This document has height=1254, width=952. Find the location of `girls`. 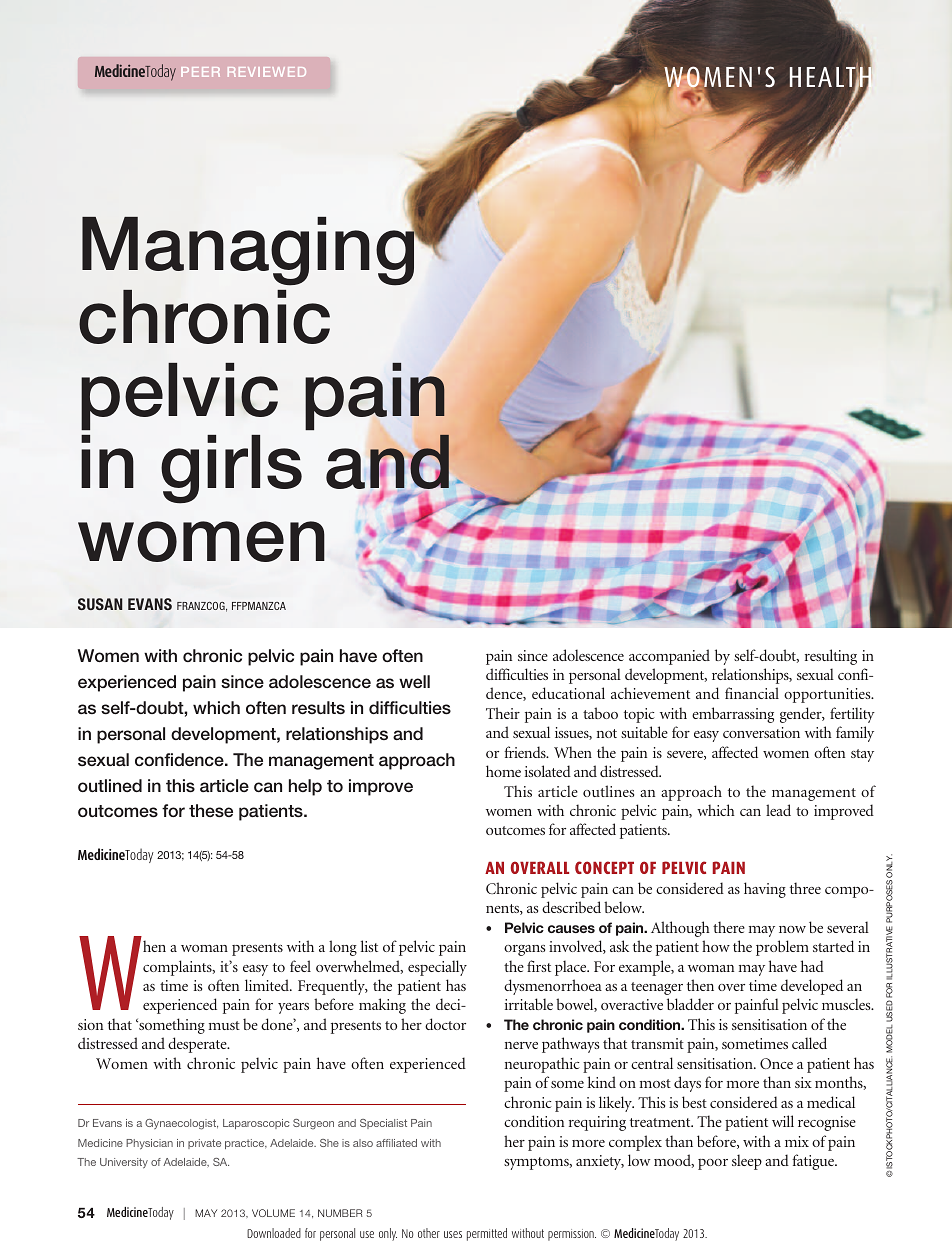

girls is located at coordinates (231, 469).
